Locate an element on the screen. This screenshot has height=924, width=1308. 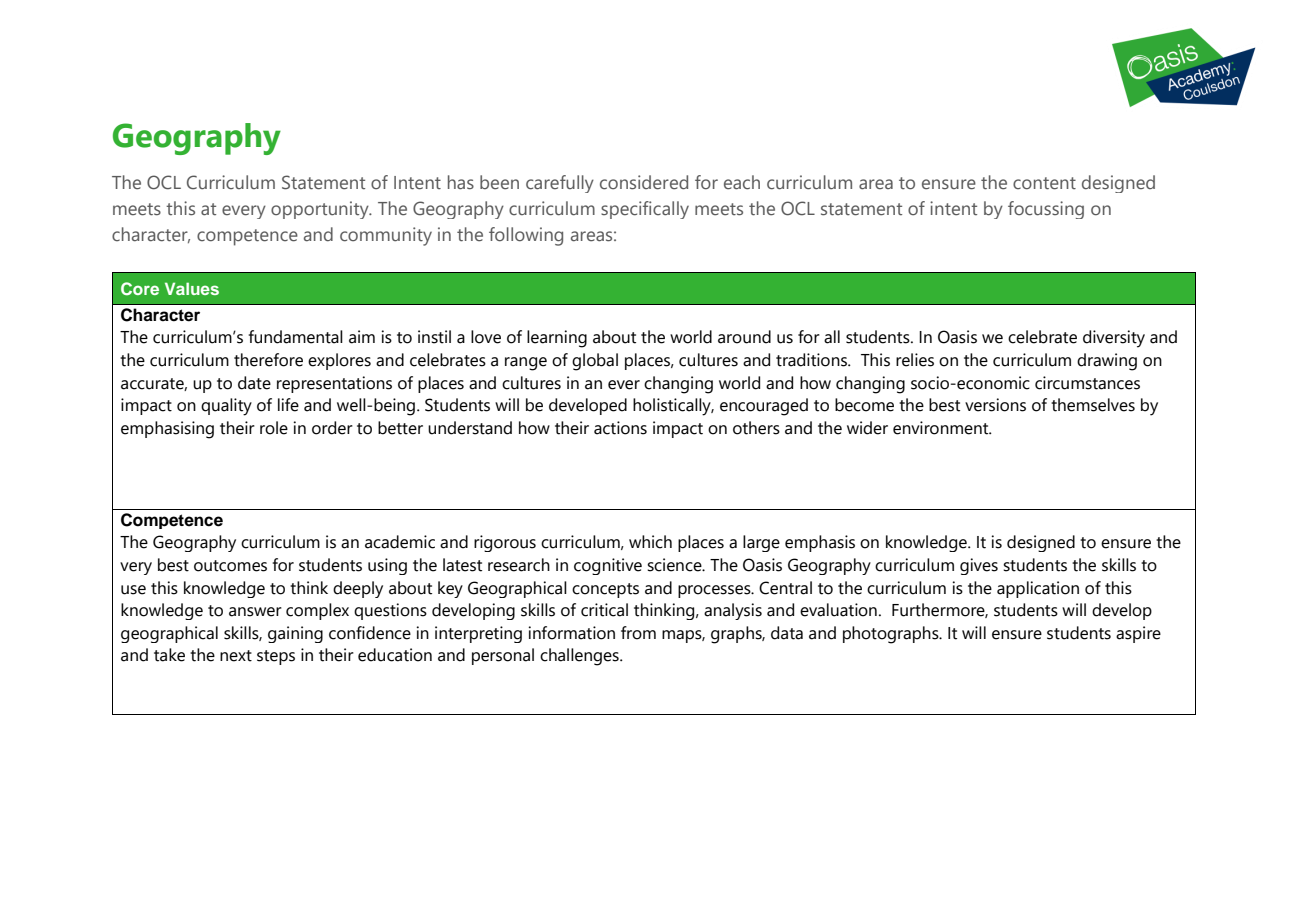
versions is located at coordinates (995, 405).
